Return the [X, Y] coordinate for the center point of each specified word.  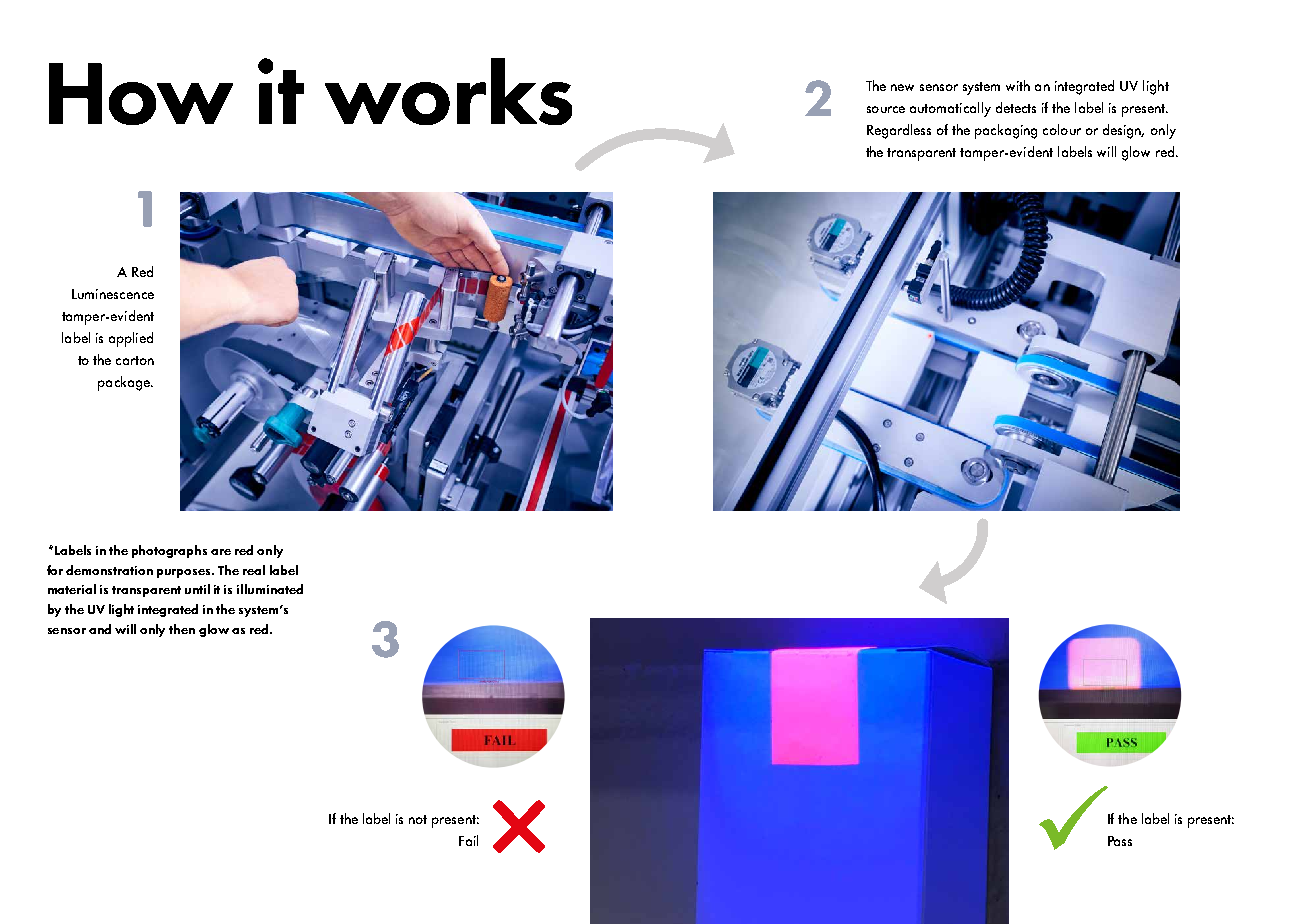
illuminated [270, 589]
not [418, 819]
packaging [1006, 131]
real [254, 570]
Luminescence [113, 294]
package [125, 383]
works [448, 91]
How [141, 94]
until [197, 589]
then [182, 629]
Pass [1120, 841]
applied [131, 339]
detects [1016, 107]
